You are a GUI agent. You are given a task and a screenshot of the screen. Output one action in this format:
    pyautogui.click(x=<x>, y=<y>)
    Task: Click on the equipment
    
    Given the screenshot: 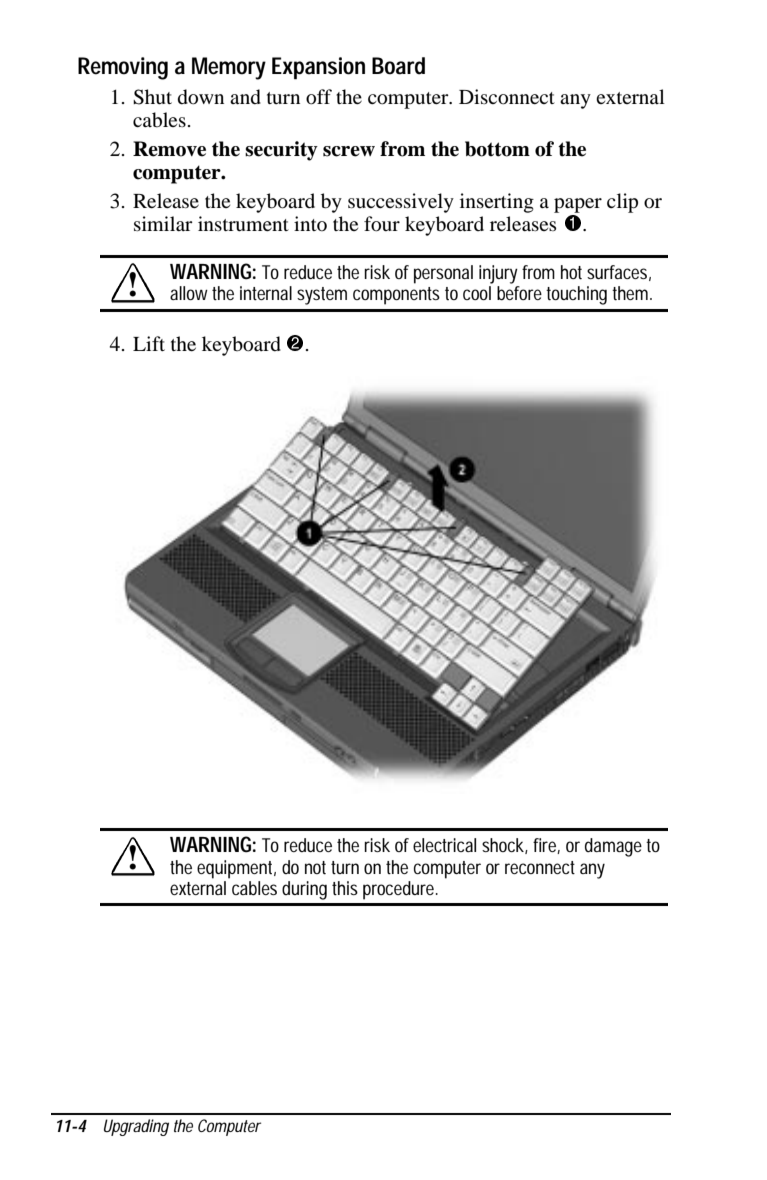 What is the action you would take?
    pyautogui.click(x=236, y=869)
